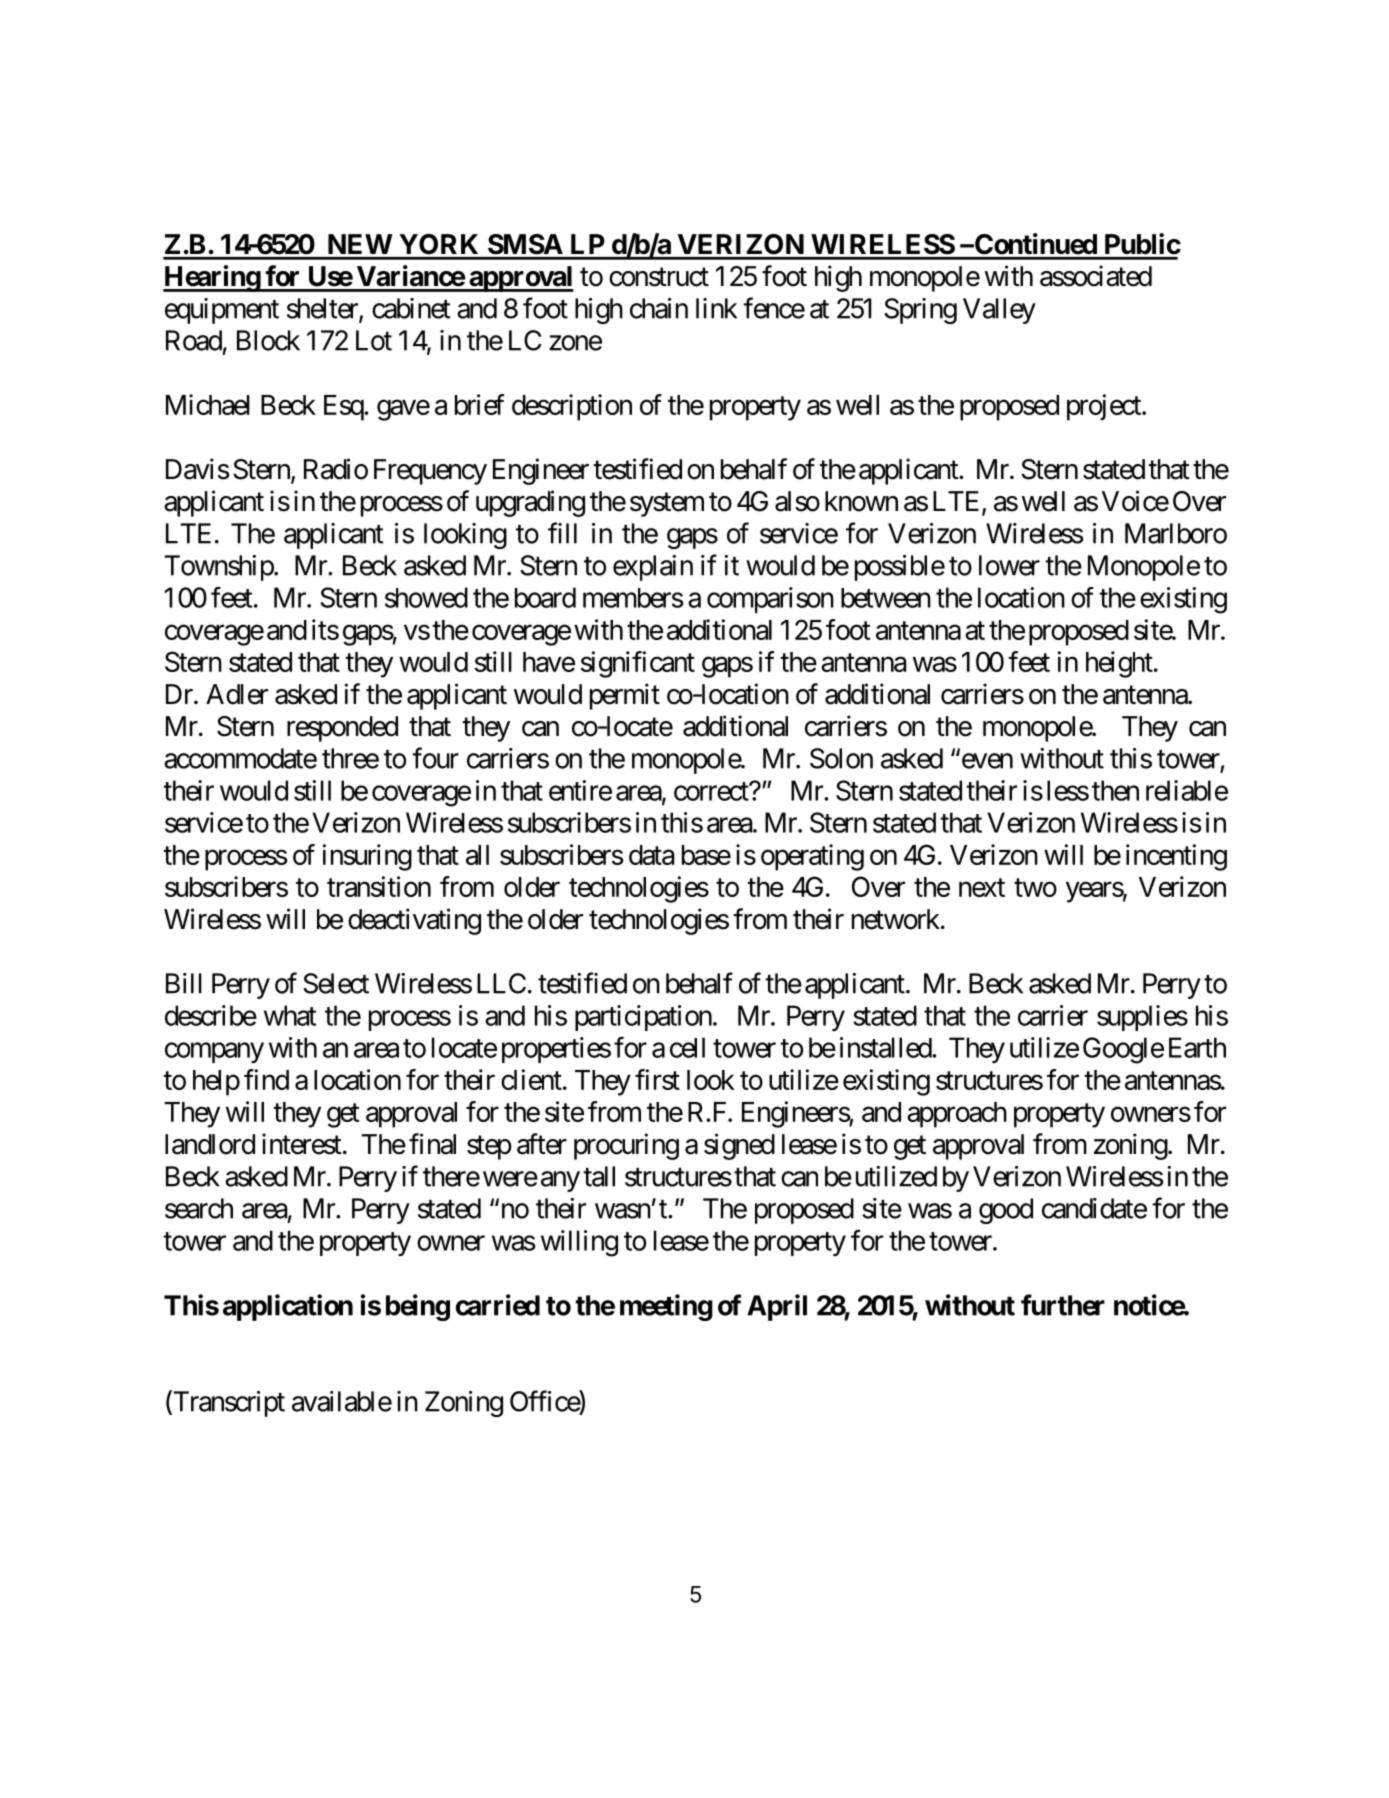  Describe the element at coordinates (1063, 1305) in the image. I see `further` at that location.
